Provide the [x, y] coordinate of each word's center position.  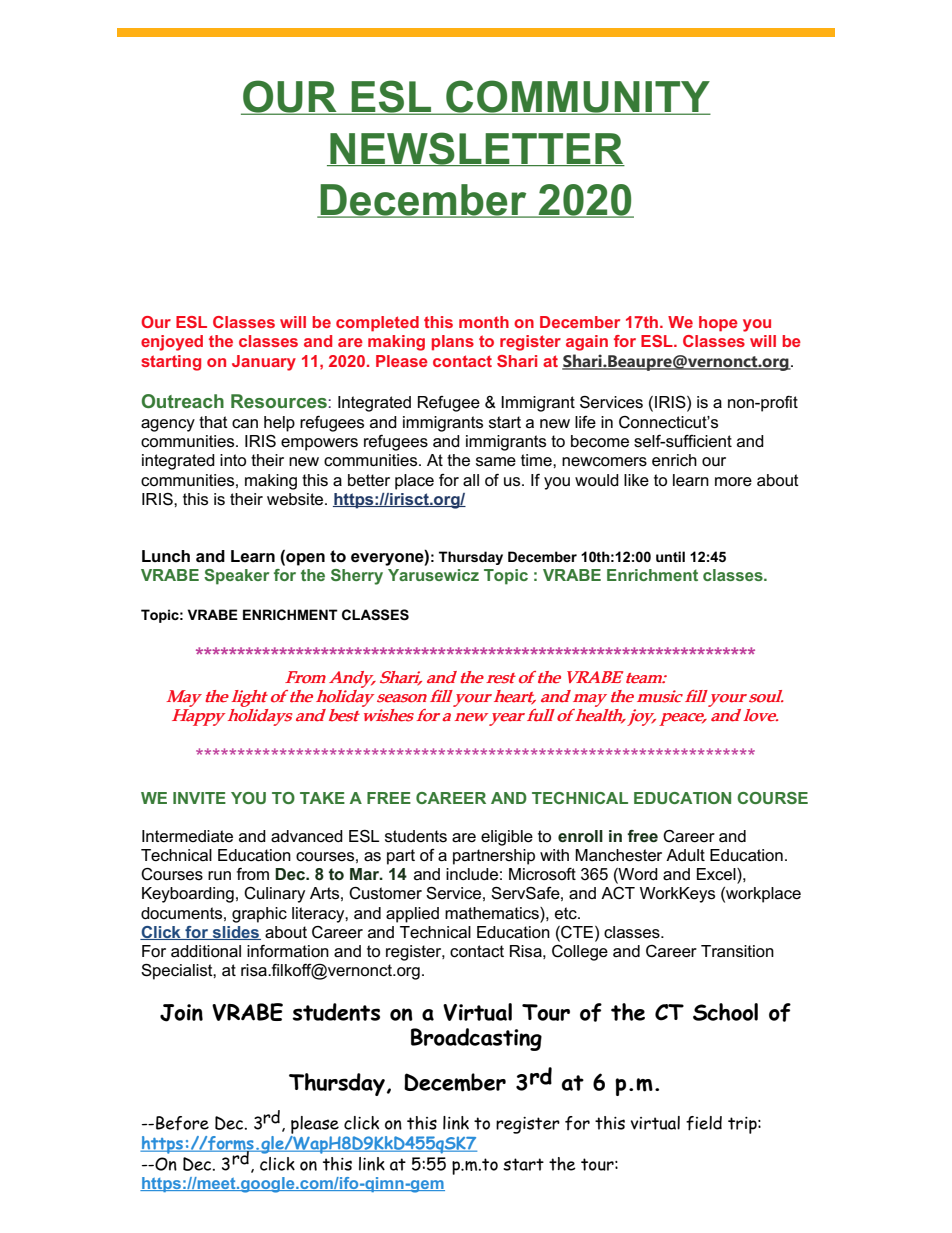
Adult [685, 855]
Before [182, 1123]
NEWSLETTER [476, 149]
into [233, 460]
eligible [507, 838]
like [636, 480]
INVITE [199, 798]
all [471, 480]
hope [718, 324]
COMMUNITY [577, 97]
